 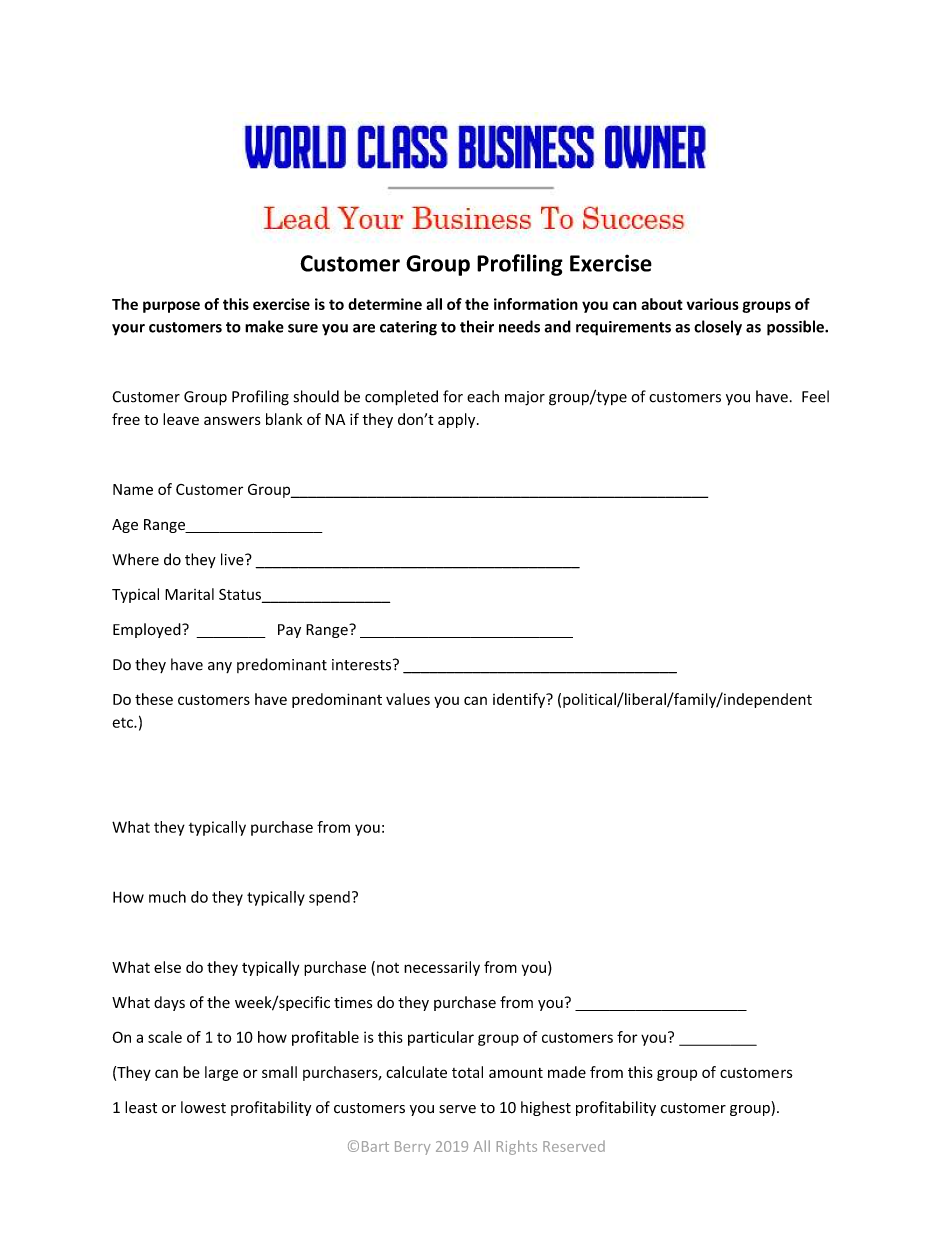 What do you see at coordinates (171, 307) in the screenshot?
I see `purpose` at bounding box center [171, 307].
